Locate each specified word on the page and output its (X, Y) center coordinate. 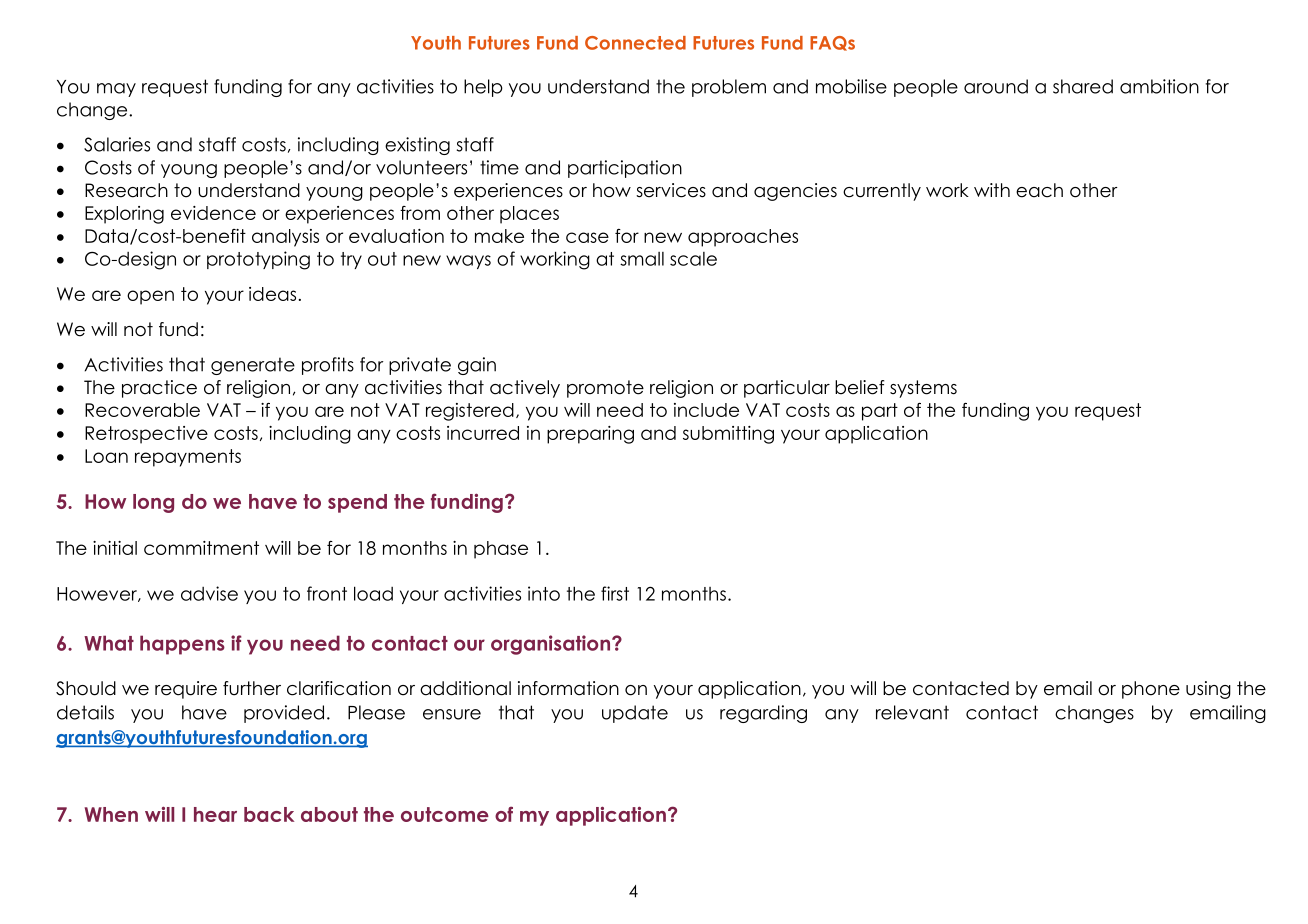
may (116, 90)
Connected (635, 43)
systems (923, 389)
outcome (445, 814)
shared (1083, 86)
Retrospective (146, 435)
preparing (590, 435)
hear (215, 814)
